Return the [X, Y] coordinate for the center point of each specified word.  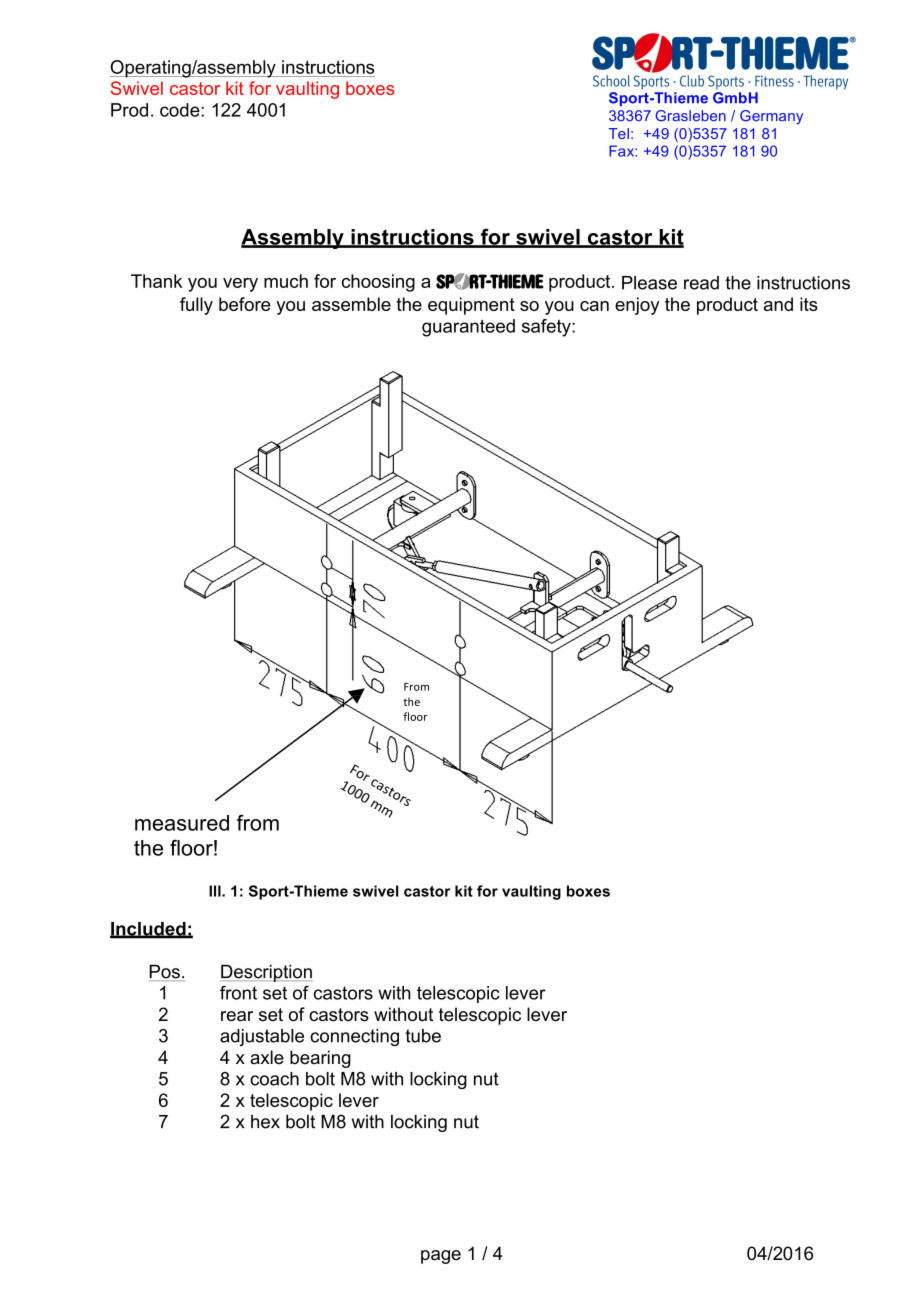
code [181, 110]
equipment [471, 306]
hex [265, 1121]
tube [423, 1036]
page [441, 1257]
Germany [771, 117]
